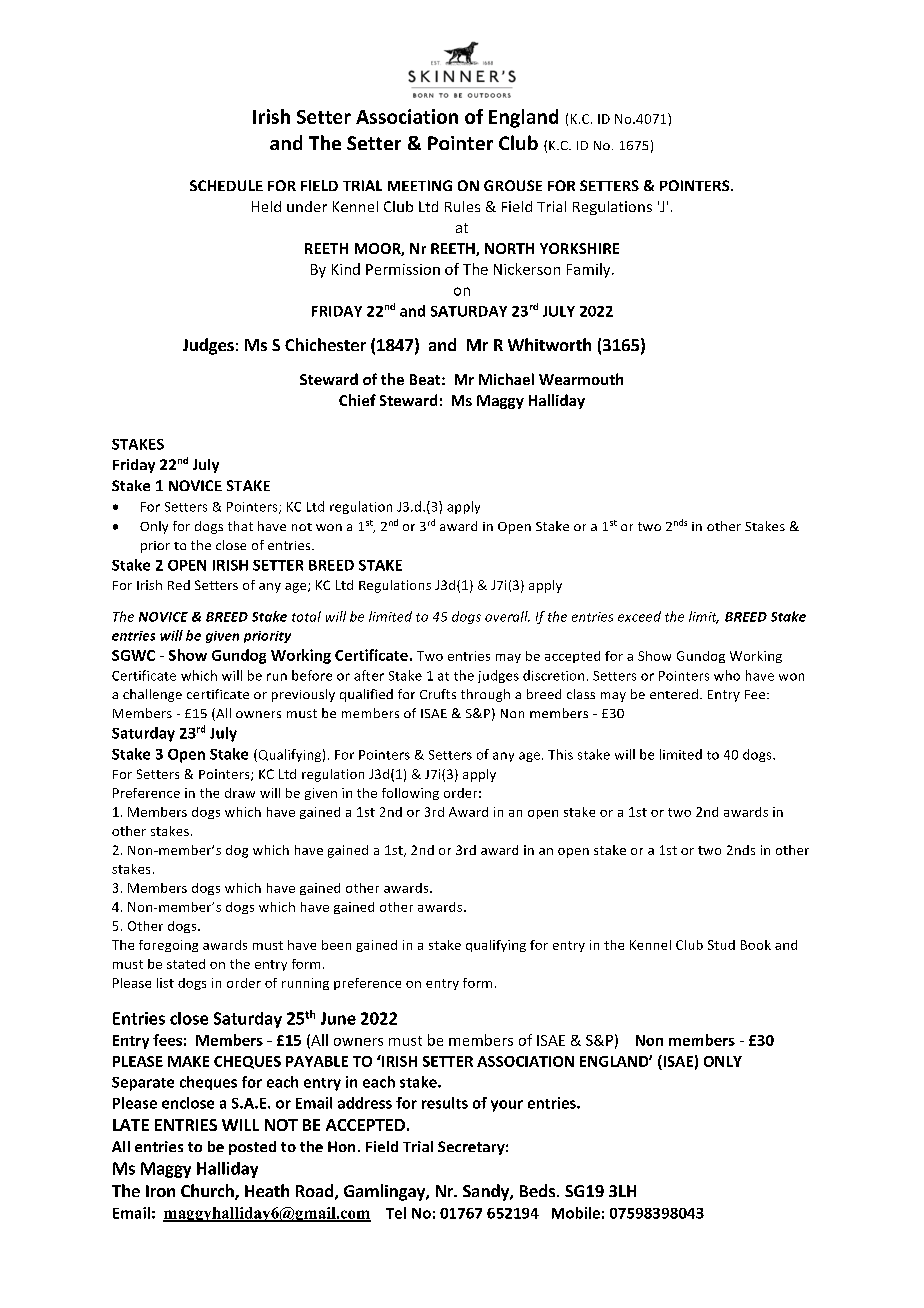 This screenshot has width=924, height=1308. I want to click on Stud, so click(721, 945).
